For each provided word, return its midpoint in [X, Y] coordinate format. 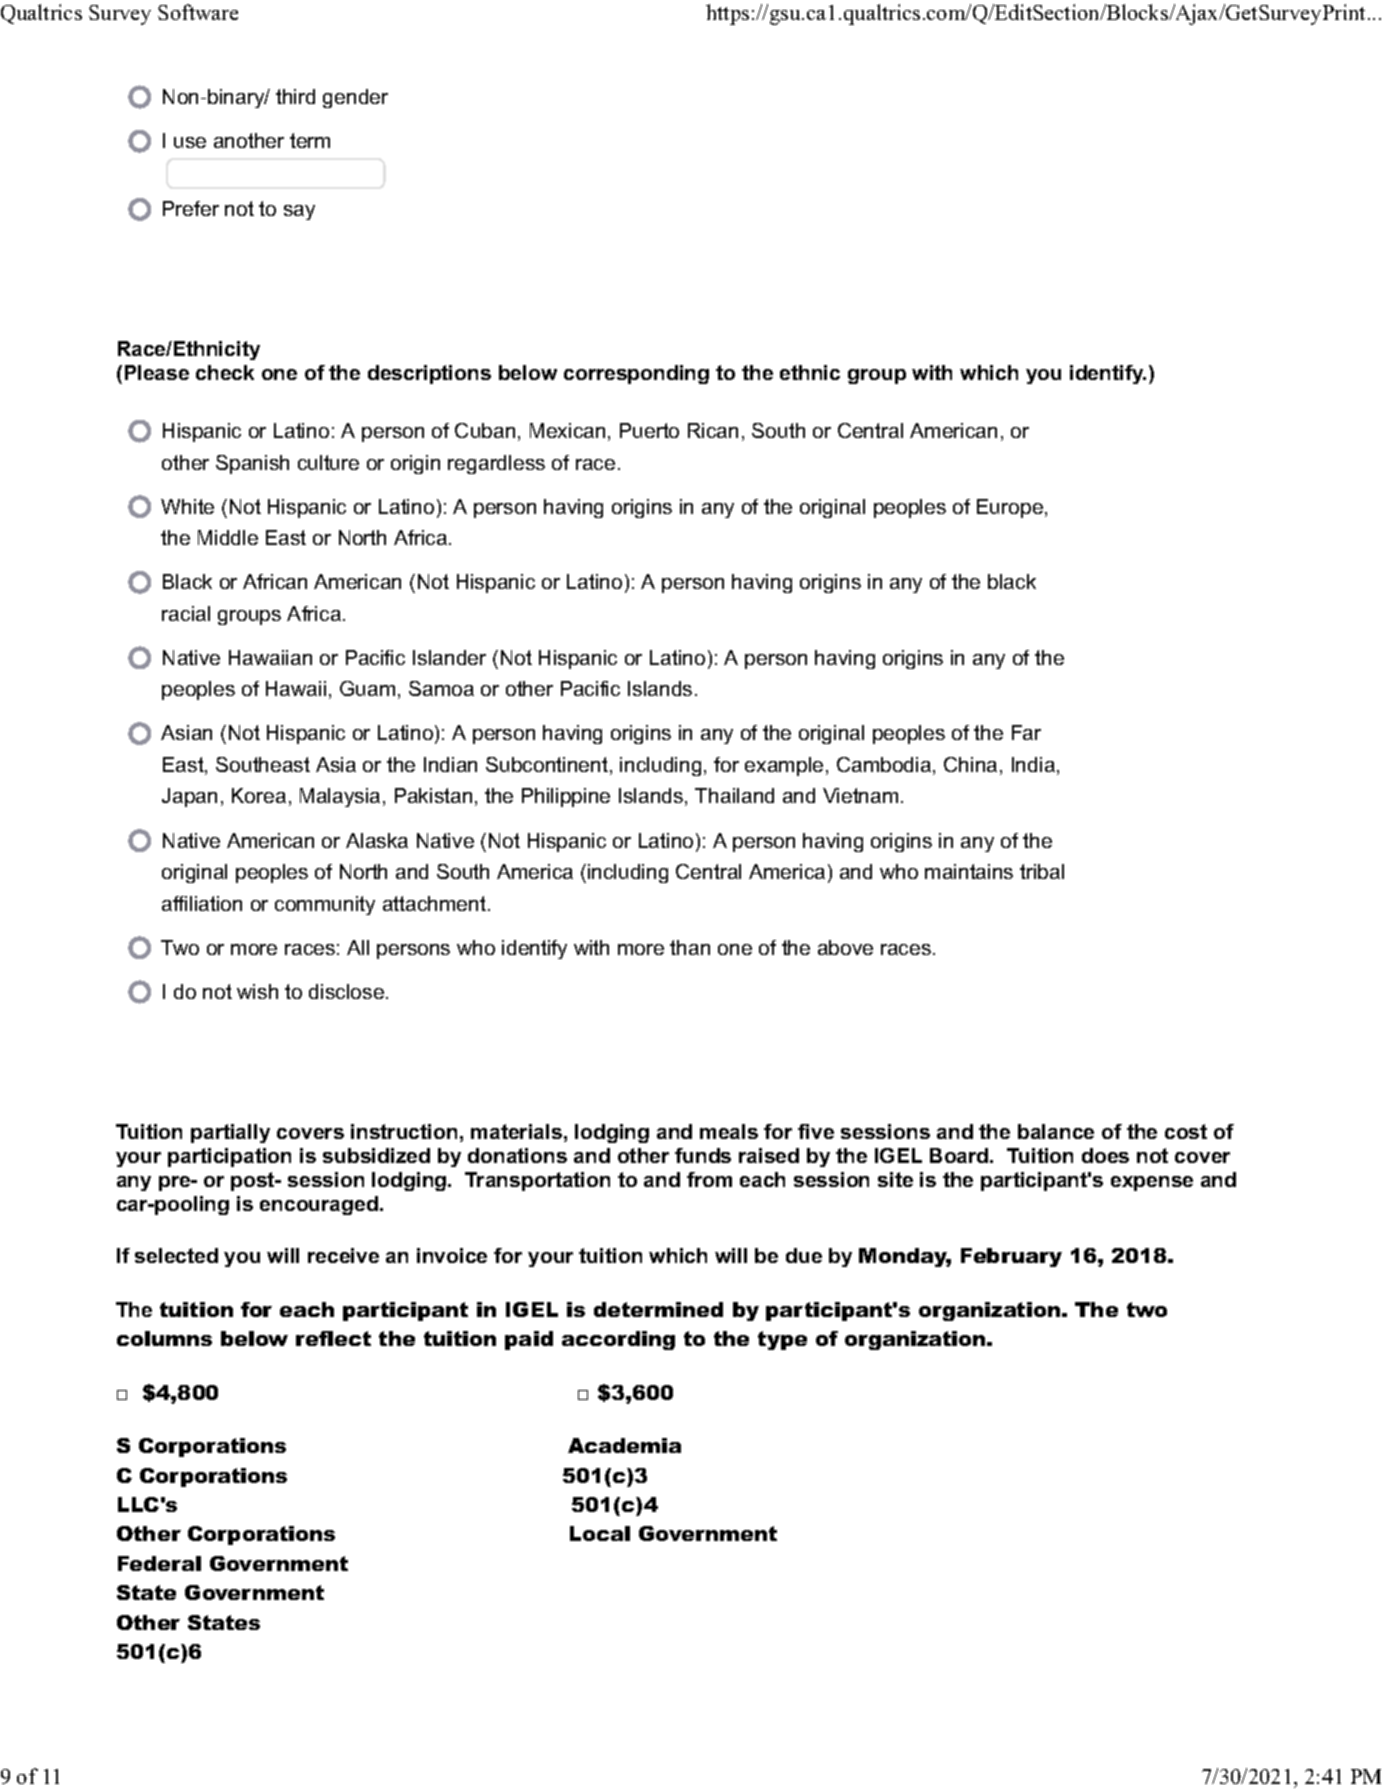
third [295, 96]
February [1011, 1257]
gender [355, 98]
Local [600, 1533]
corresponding [636, 374]
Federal [159, 1563]
